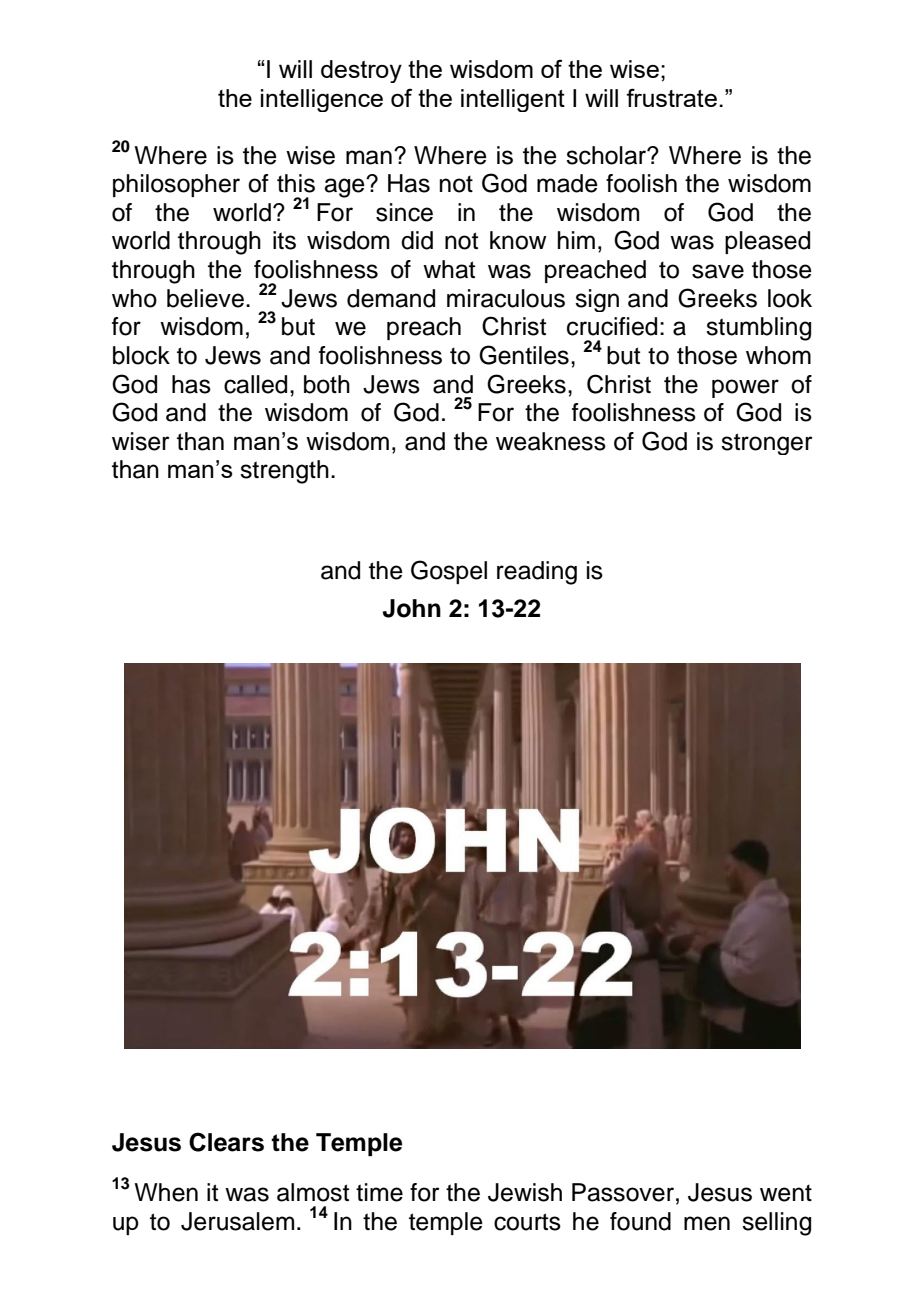 Image resolution: width=924 pixels, height=1308 pixels. Describe the element at coordinates (176, 185) in the screenshot. I see `philosopher` at that location.
